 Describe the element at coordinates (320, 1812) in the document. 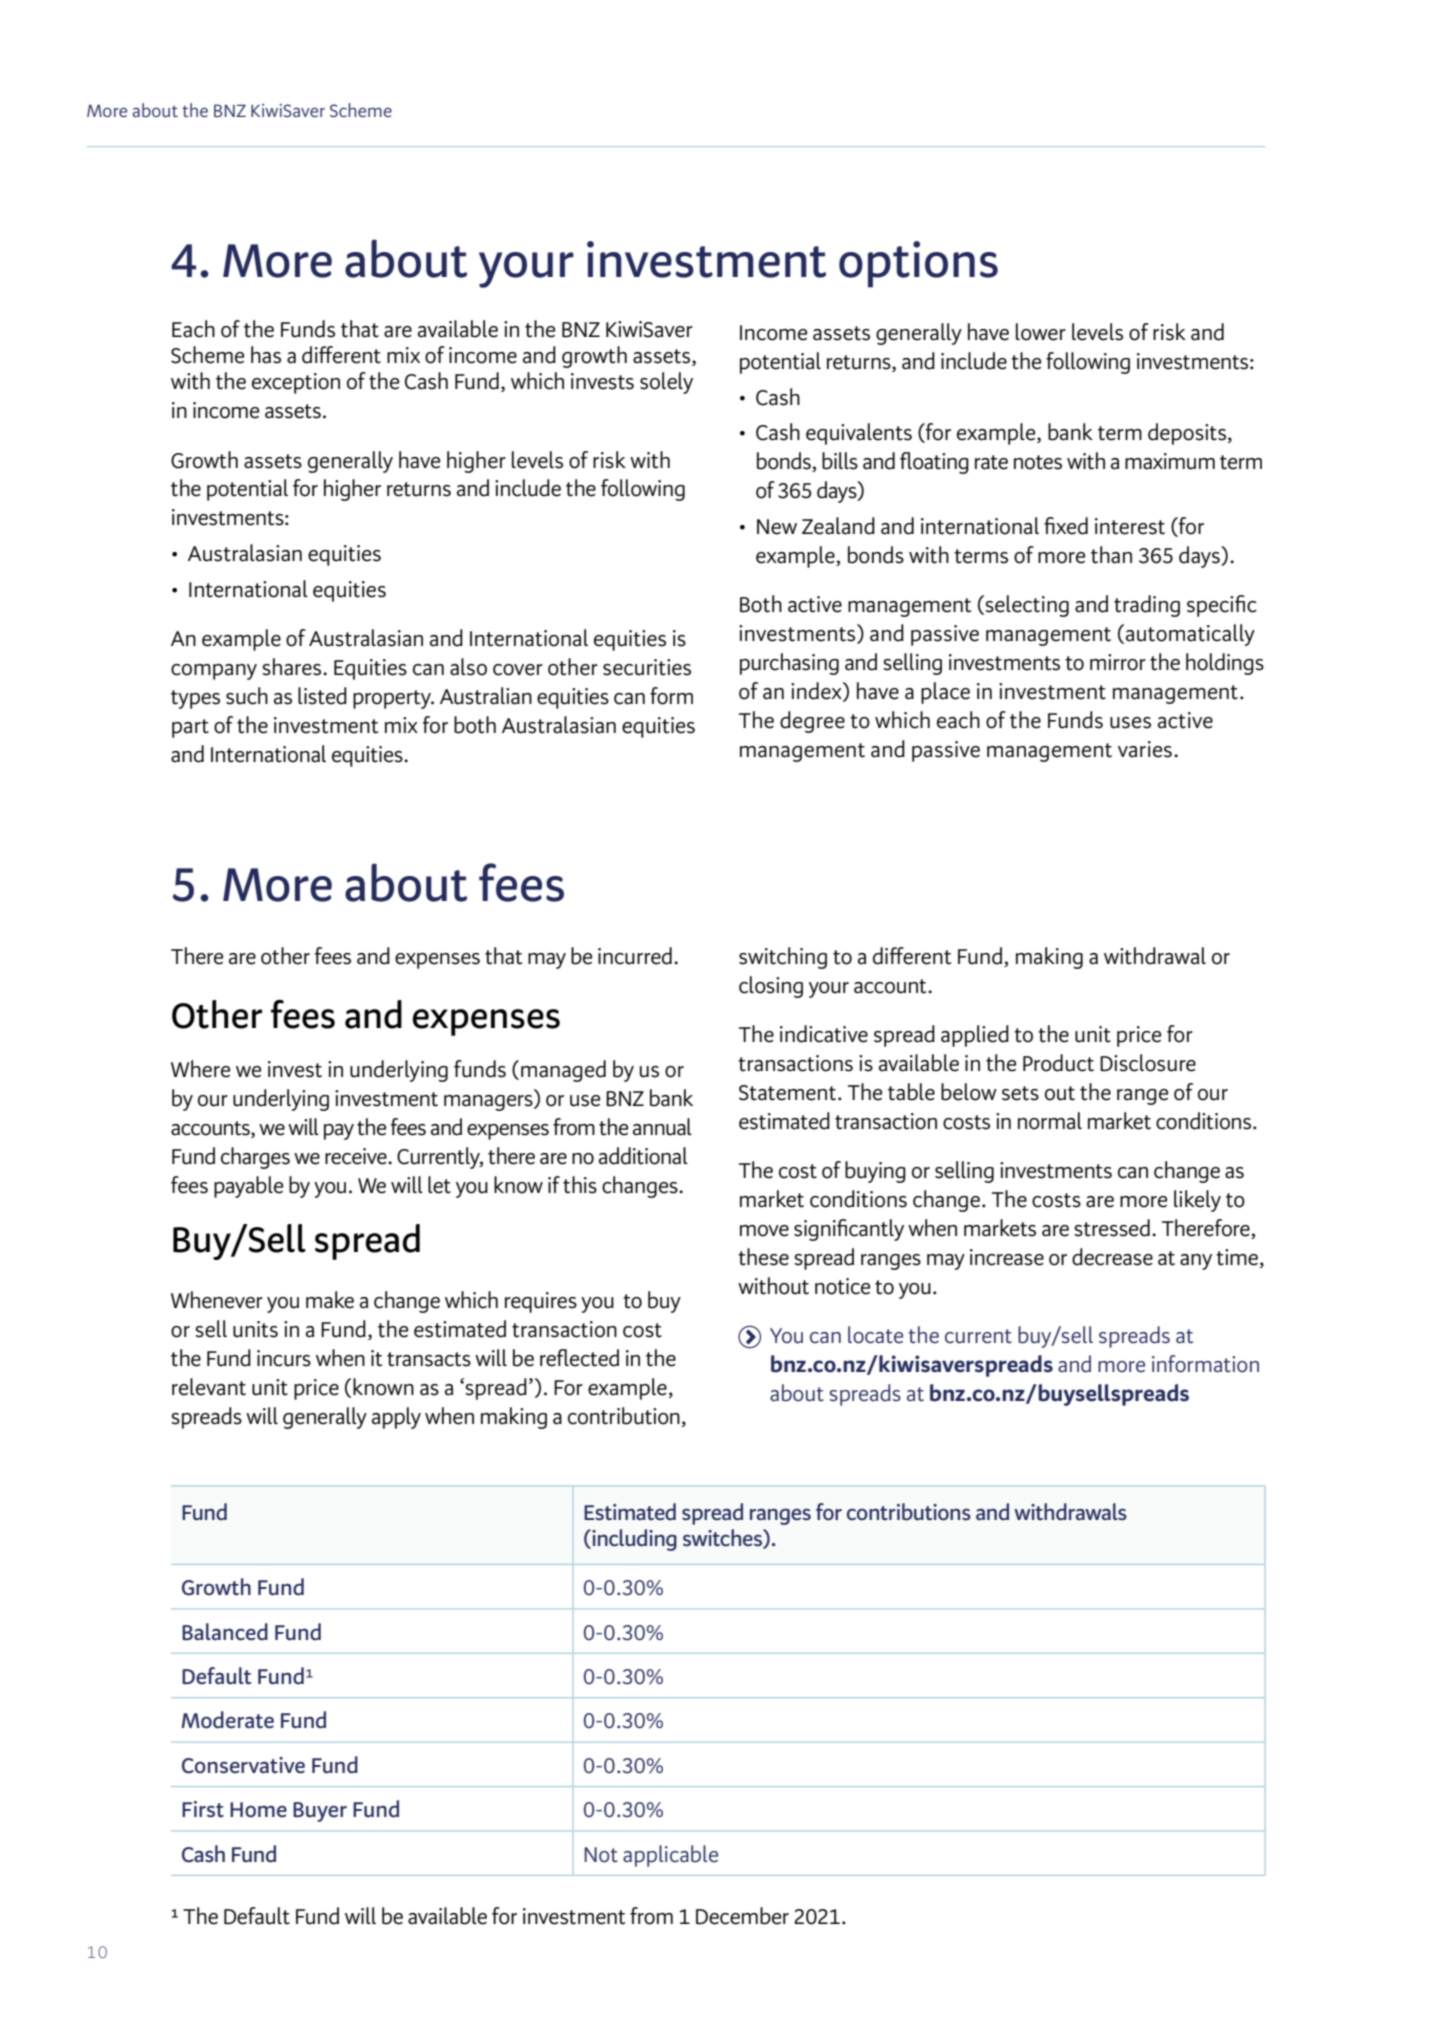

I see `Buyer` at that location.
